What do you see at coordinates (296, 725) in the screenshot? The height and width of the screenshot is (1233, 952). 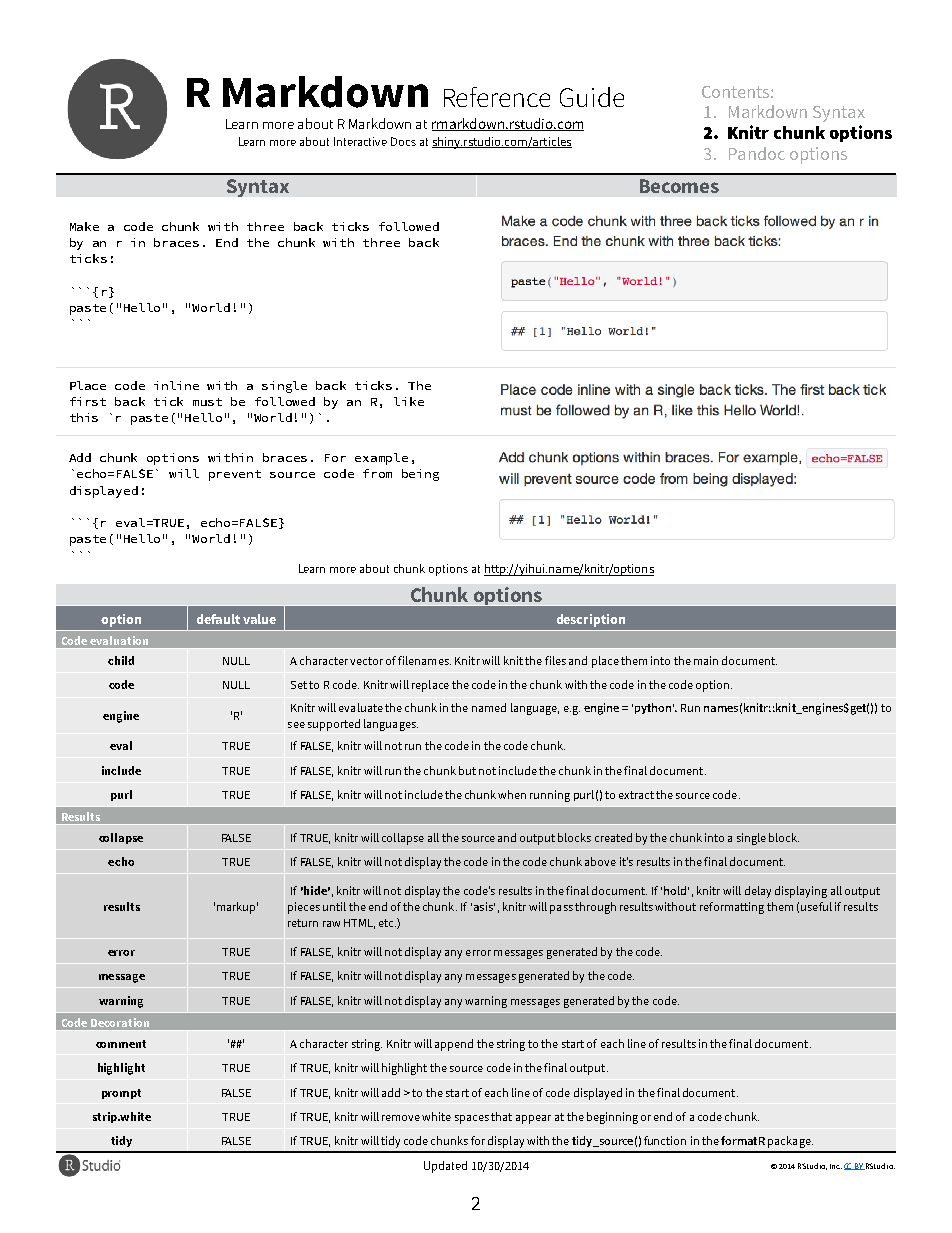 I see `see` at bounding box center [296, 725].
